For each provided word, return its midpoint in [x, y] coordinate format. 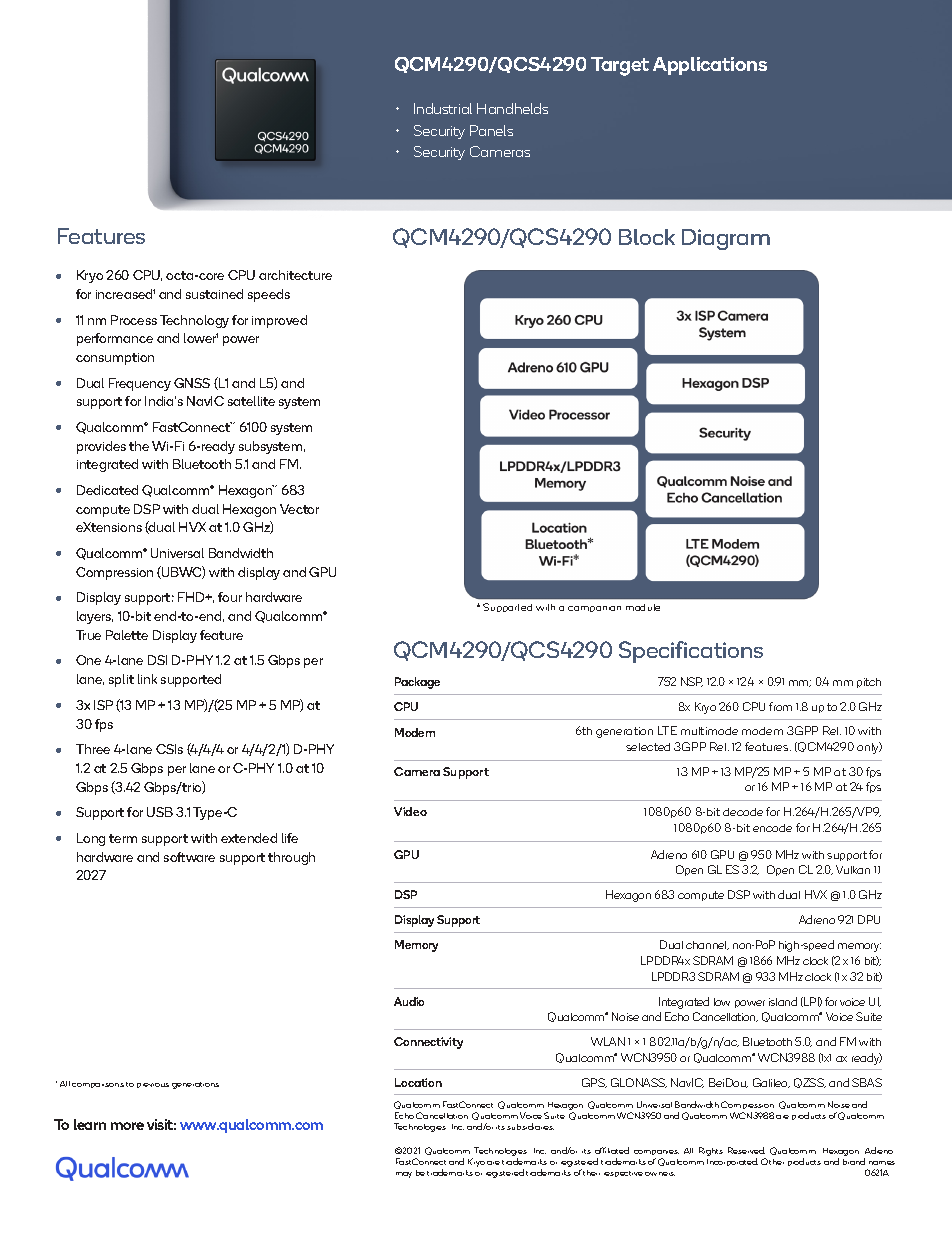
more [127, 1126]
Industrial [443, 108]
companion [594, 609]
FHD [192, 597]
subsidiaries [530, 1126]
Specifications [691, 652]
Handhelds [512, 108]
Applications [710, 66]
